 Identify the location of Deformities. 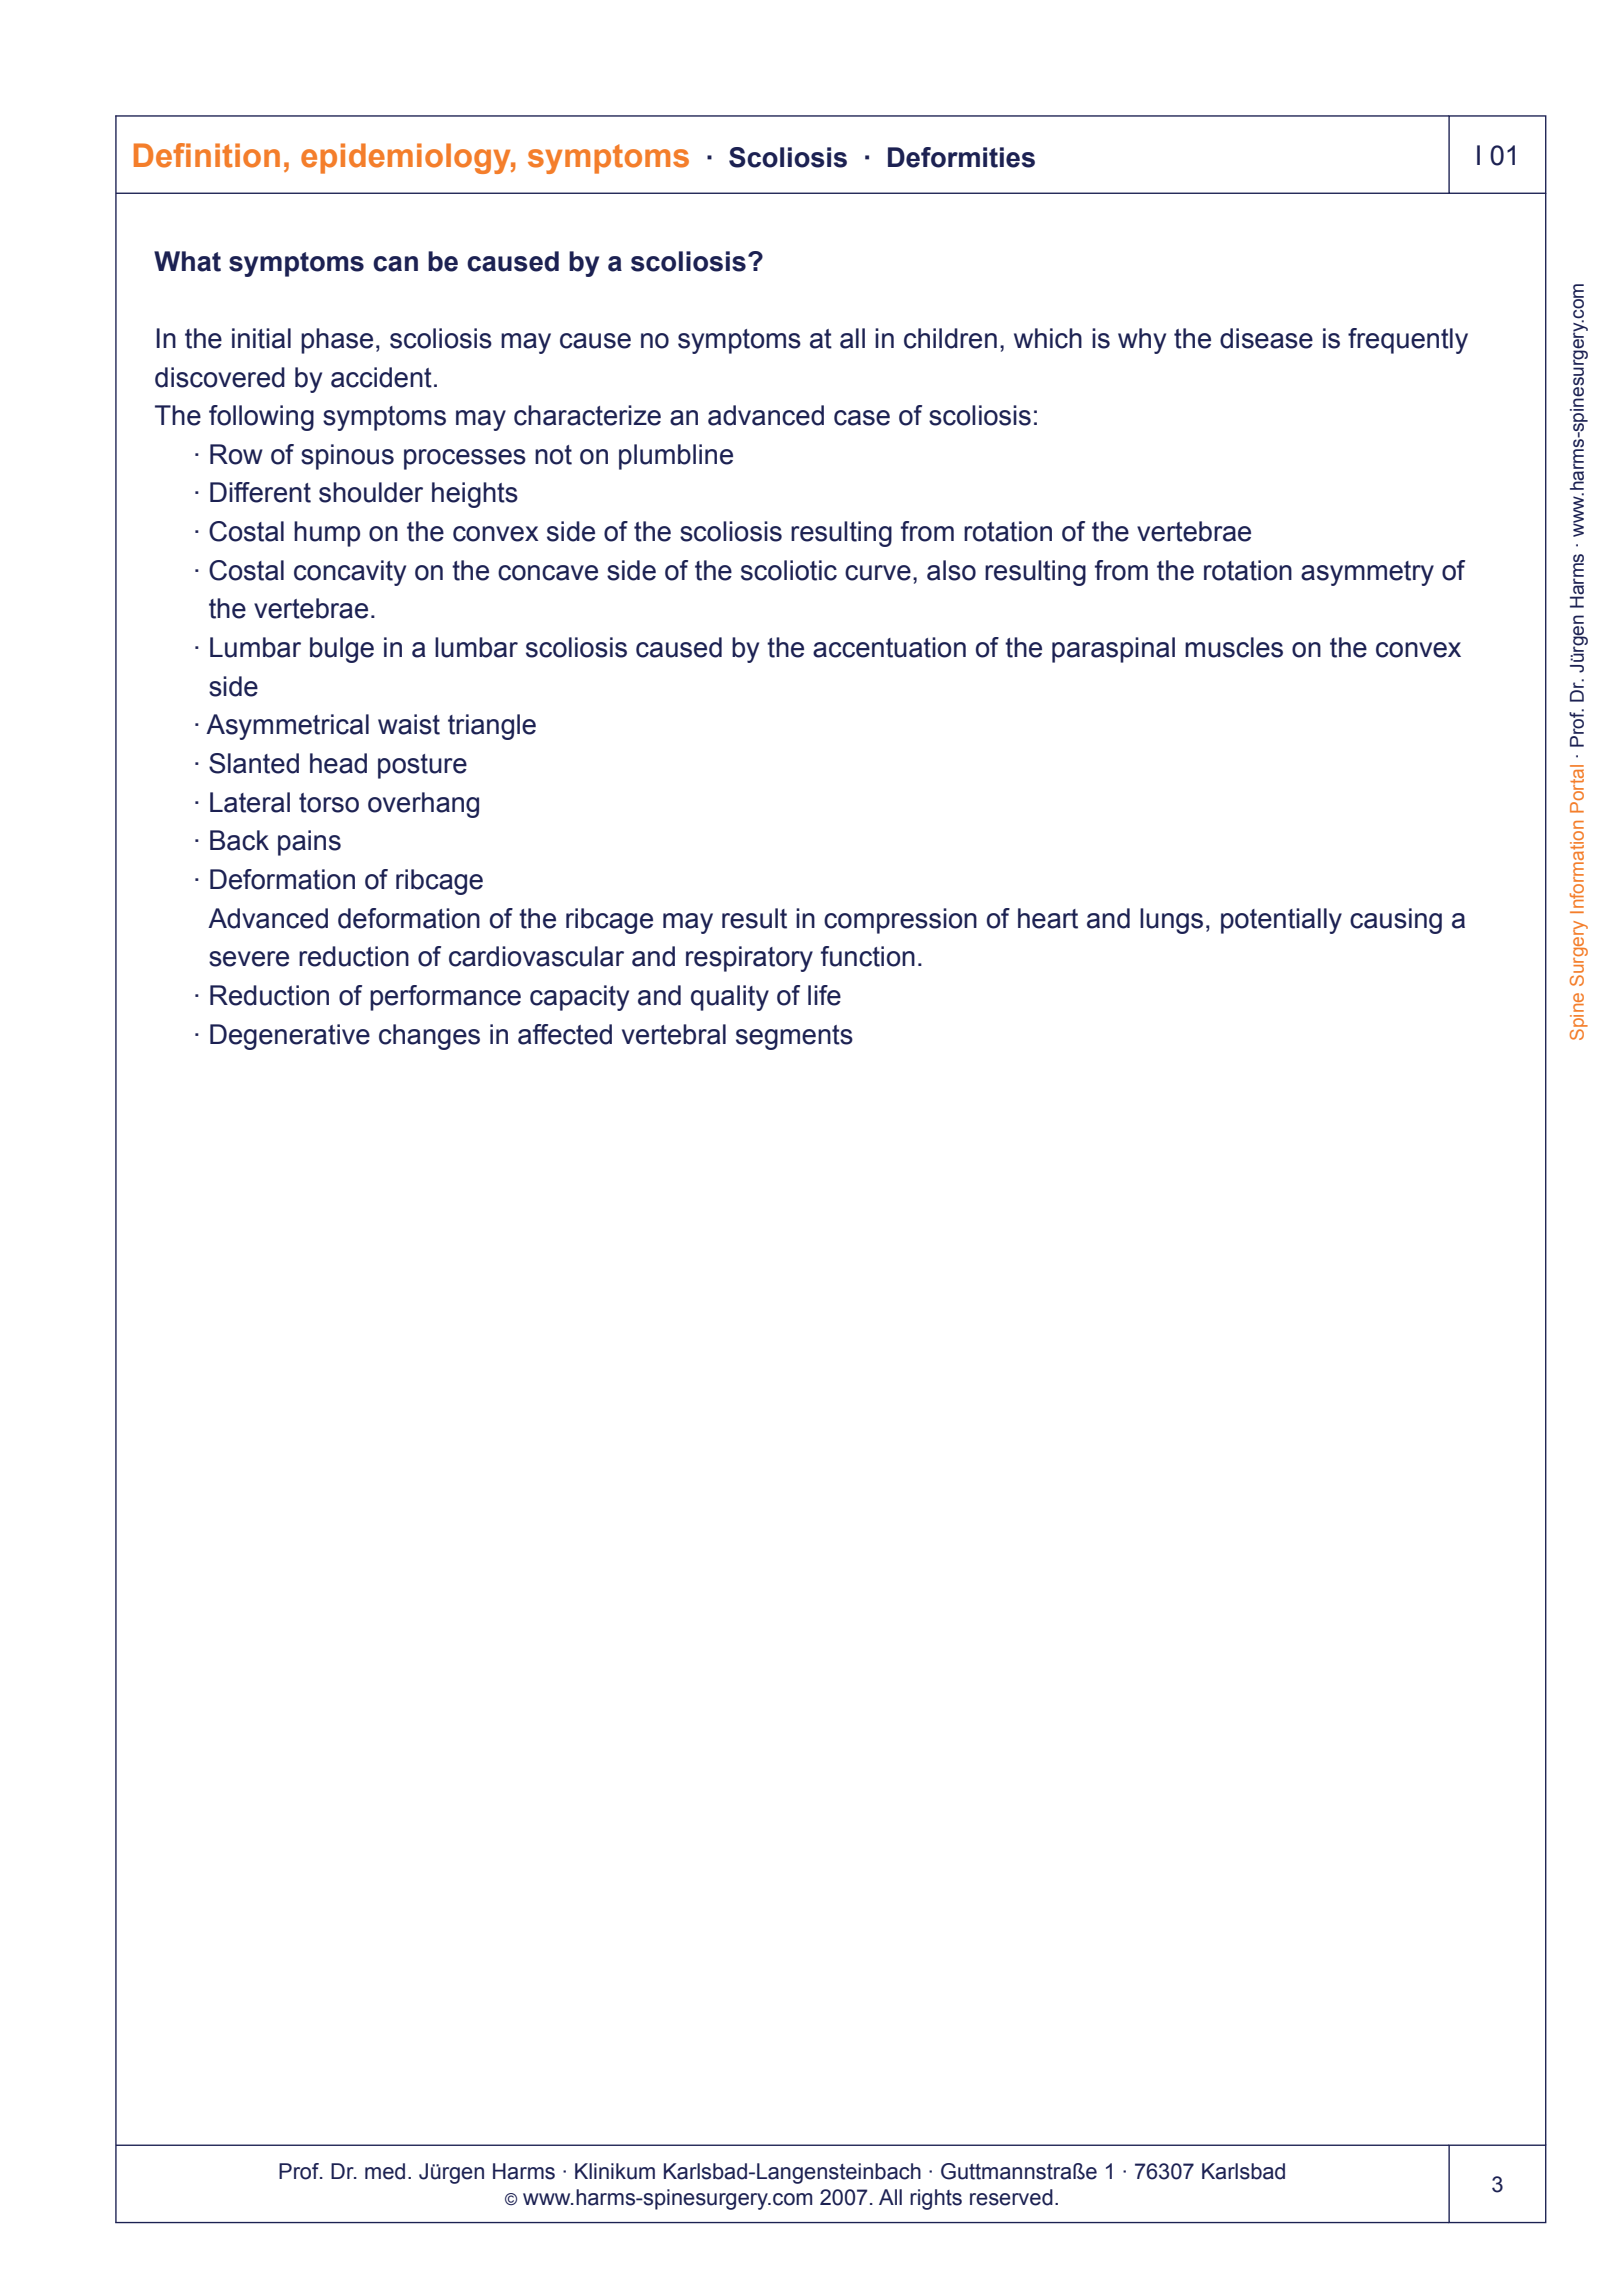
(961, 157).
